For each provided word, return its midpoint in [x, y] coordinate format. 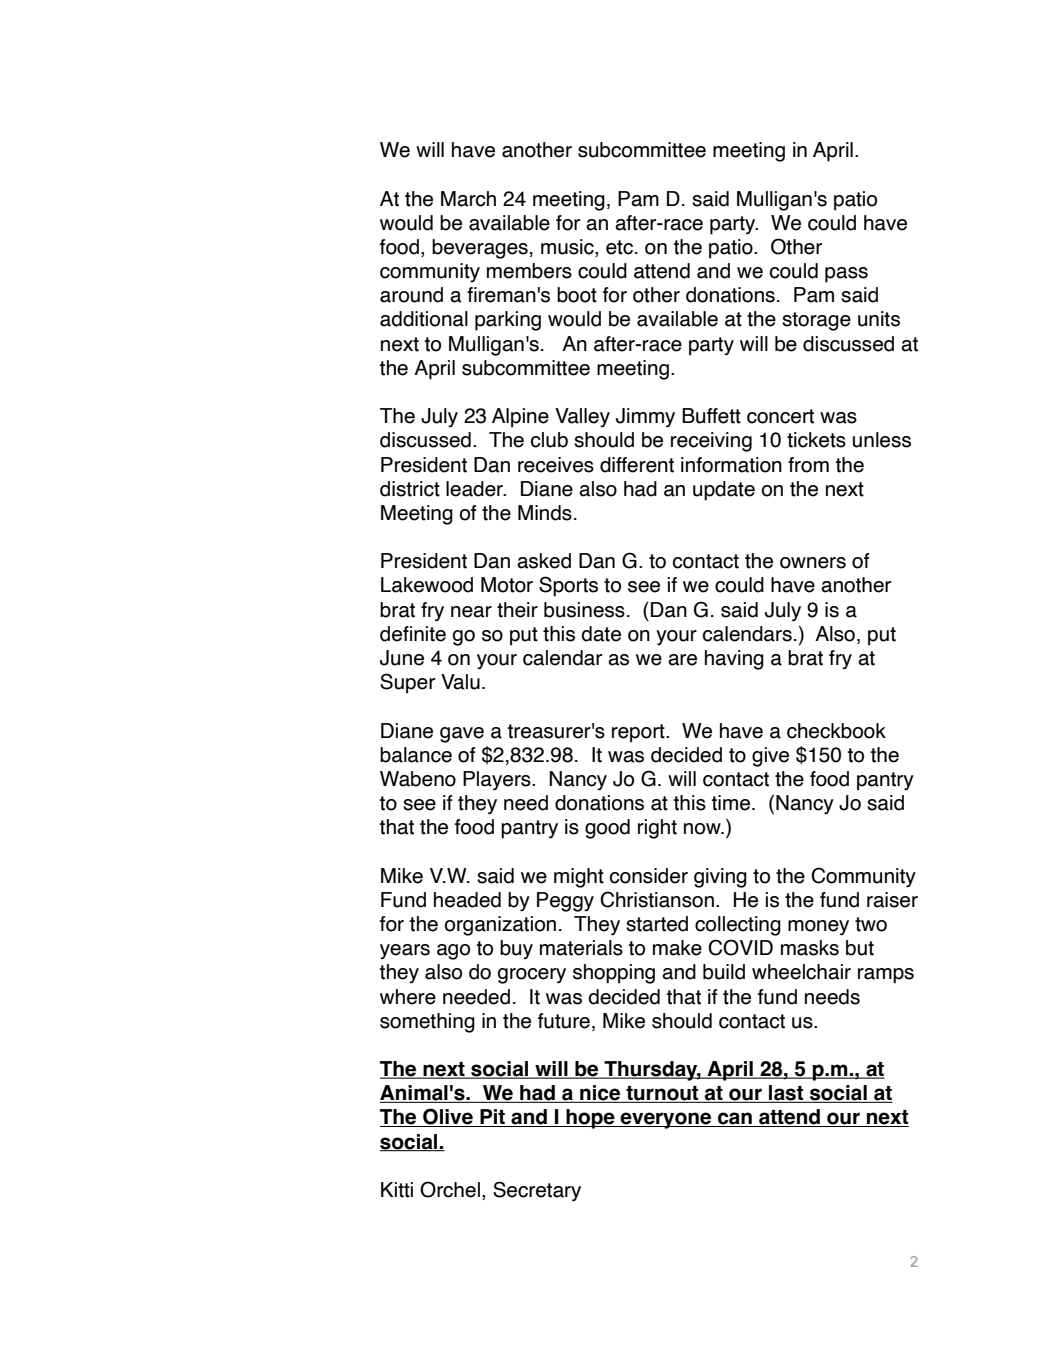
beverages [480, 249]
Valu [460, 682]
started [657, 924]
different [637, 465]
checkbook [836, 731]
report [639, 733]
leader [475, 489]
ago [453, 952]
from [808, 465]
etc [619, 247]
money [818, 928]
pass [846, 275]
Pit [492, 1118]
